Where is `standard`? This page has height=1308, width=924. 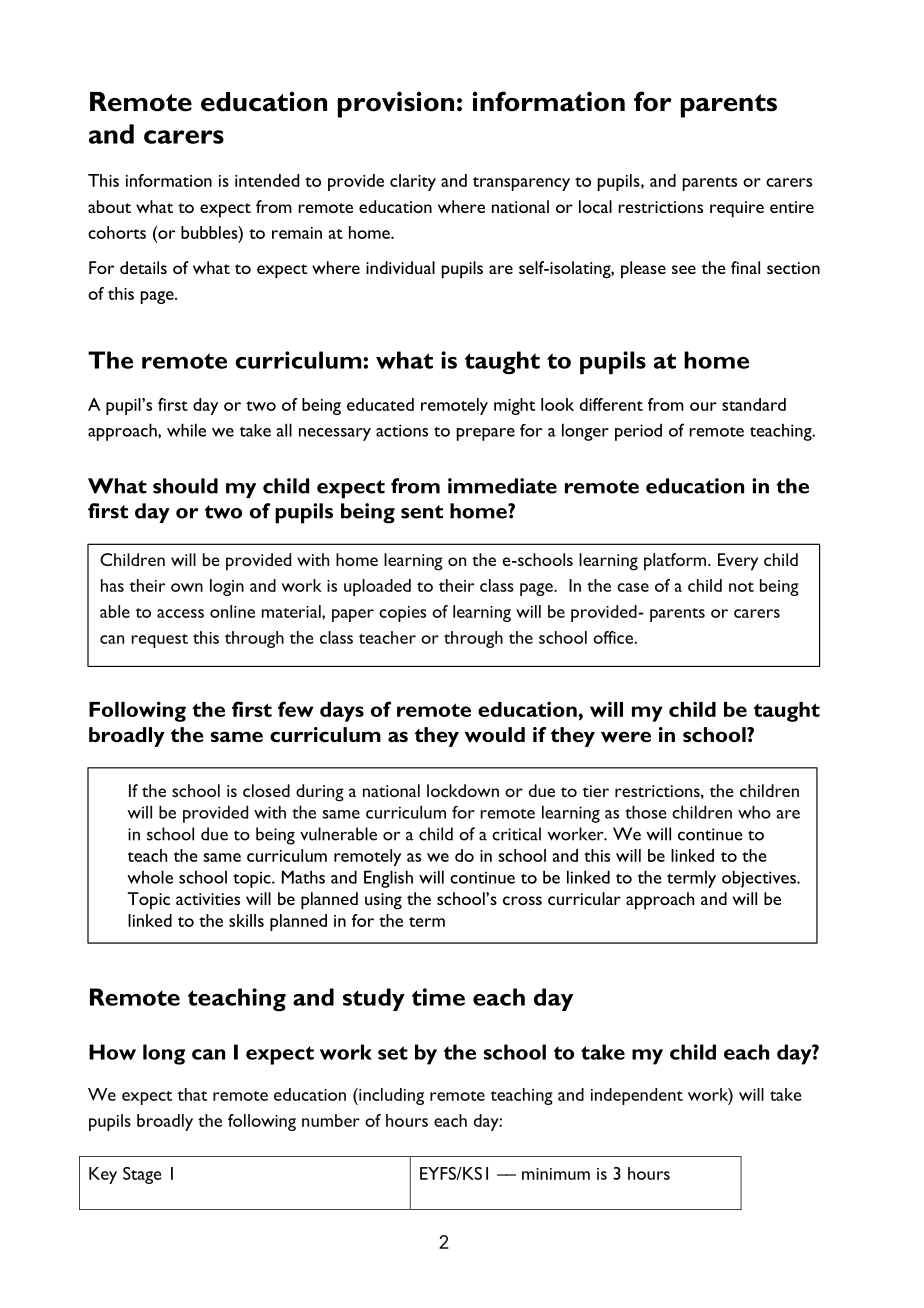 standard is located at coordinates (754, 404).
